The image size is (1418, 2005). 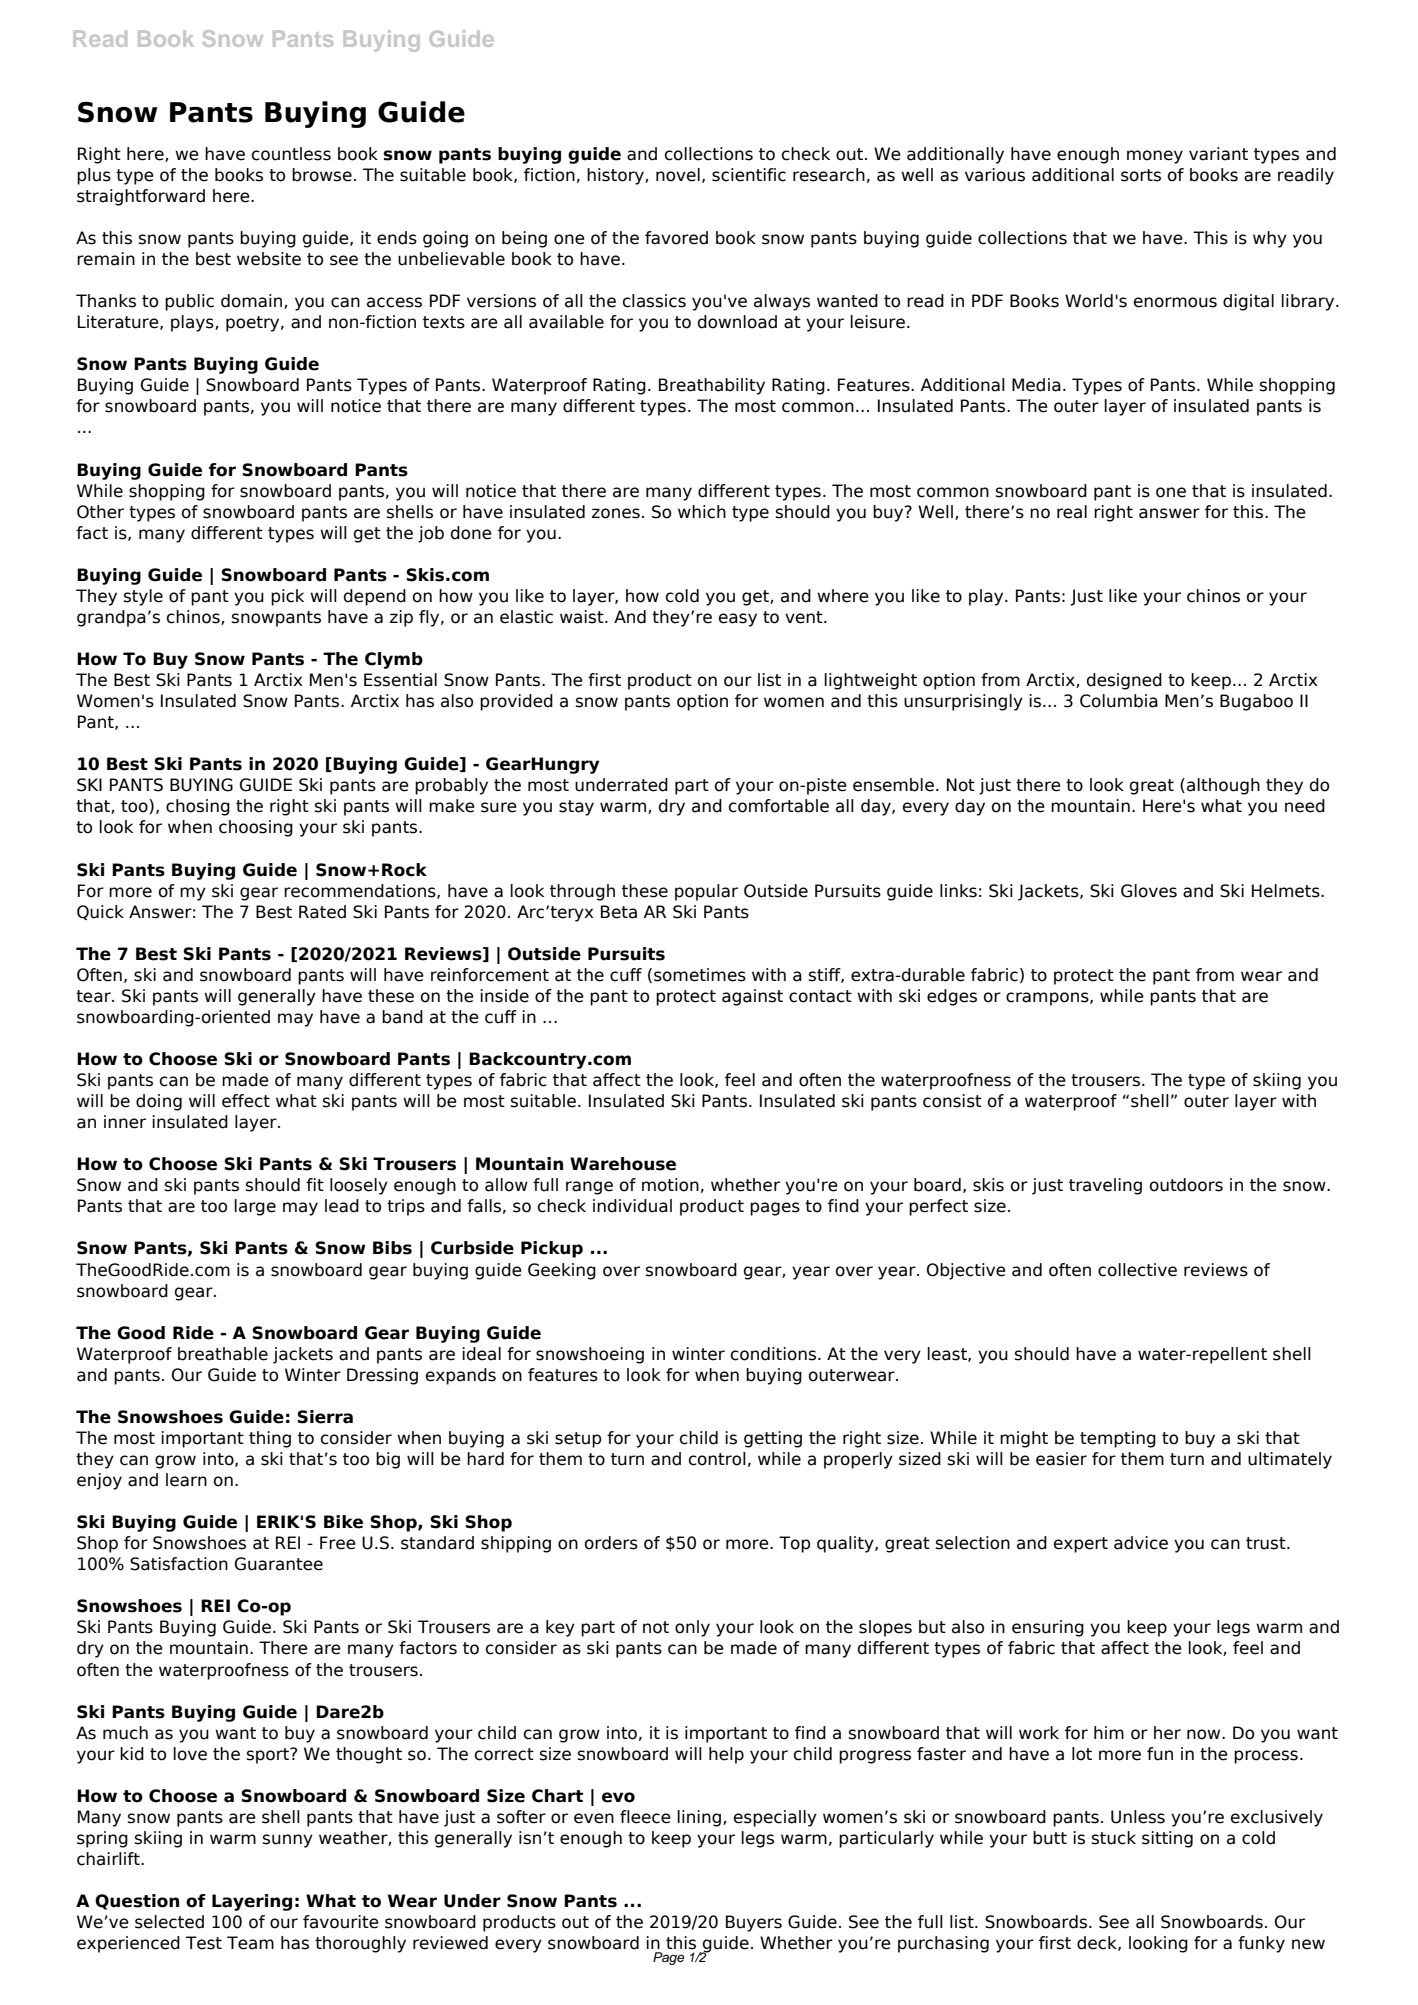 What do you see at coordinates (717, 1459) in the screenshot?
I see `control` at bounding box center [717, 1459].
